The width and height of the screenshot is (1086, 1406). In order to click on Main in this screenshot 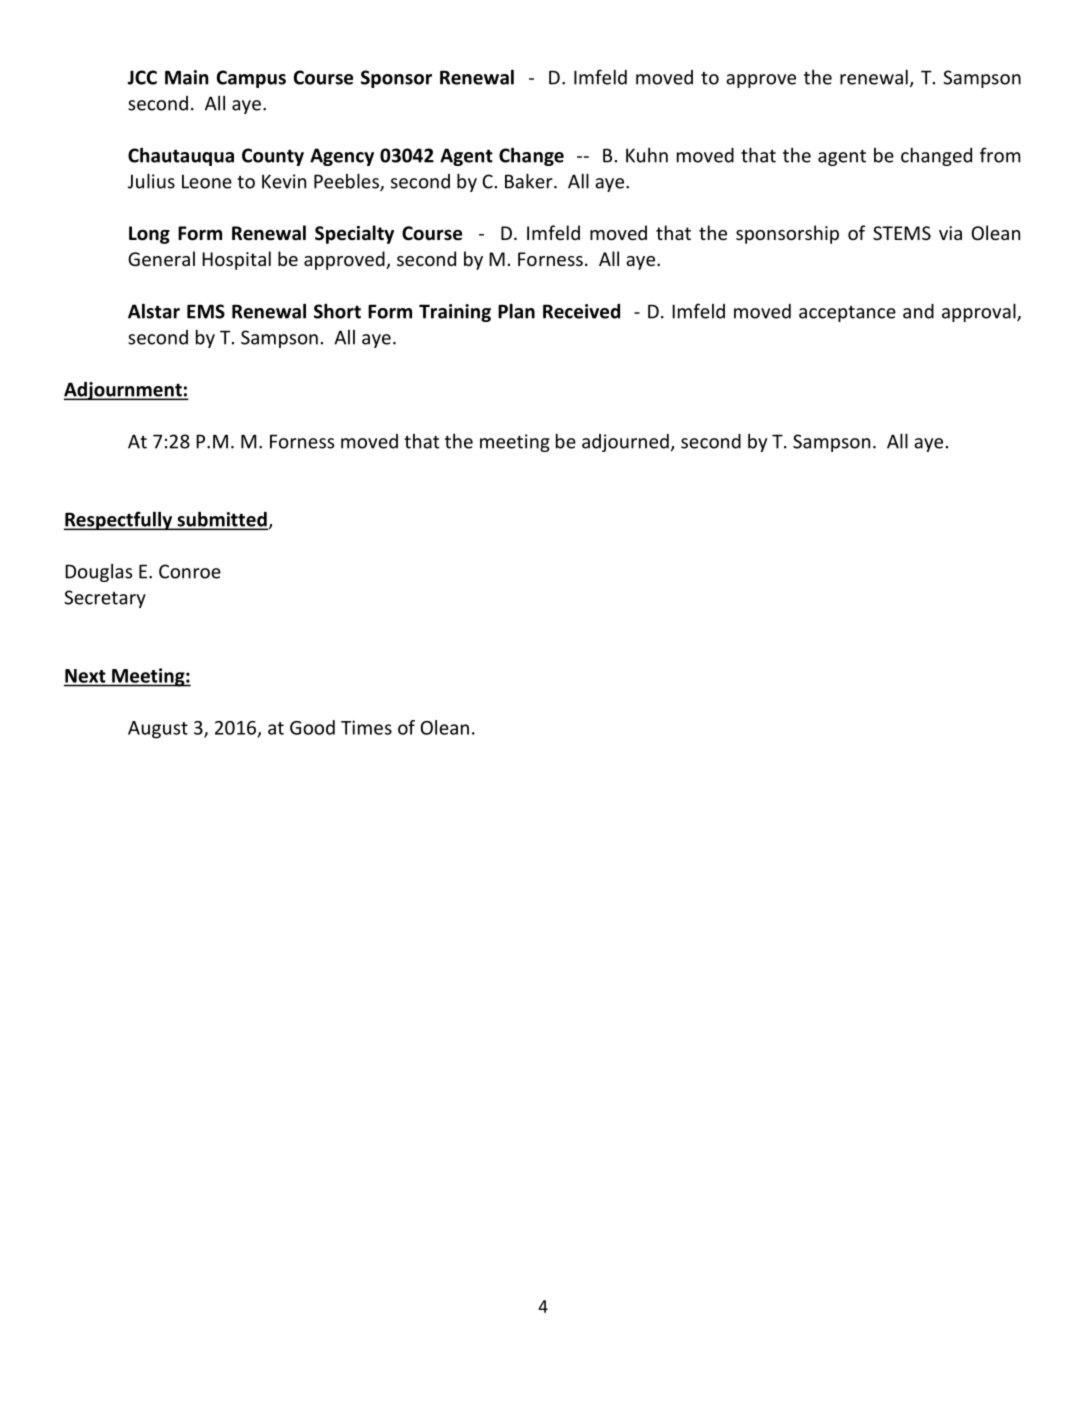, I will do `click(186, 77)`.
